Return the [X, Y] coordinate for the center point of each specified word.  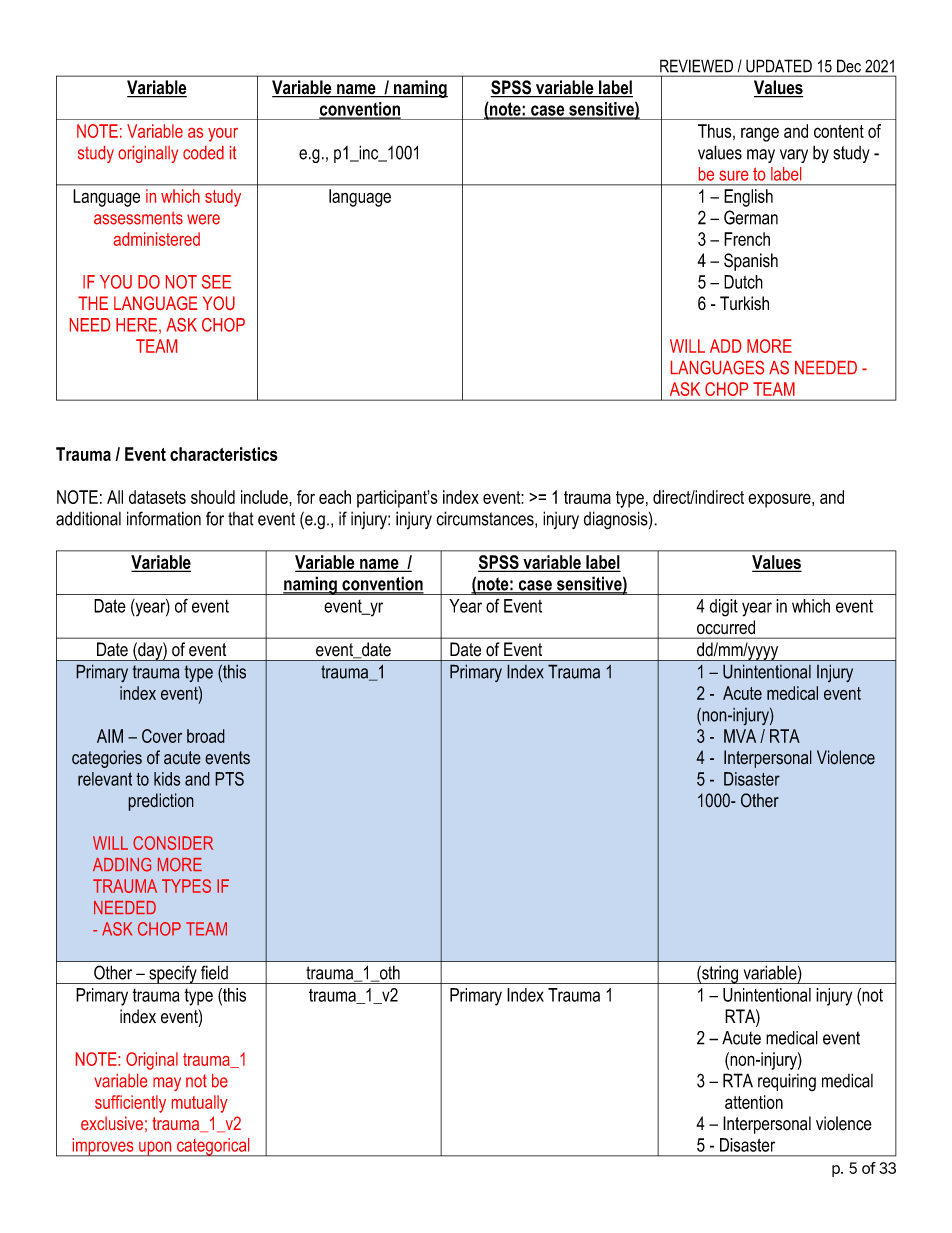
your [223, 135]
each [335, 497]
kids [167, 779]
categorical [213, 1147]
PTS [229, 779]
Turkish [744, 303]
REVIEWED [696, 66]
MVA [740, 736]
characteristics [224, 454]
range [760, 134]
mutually [200, 1104]
